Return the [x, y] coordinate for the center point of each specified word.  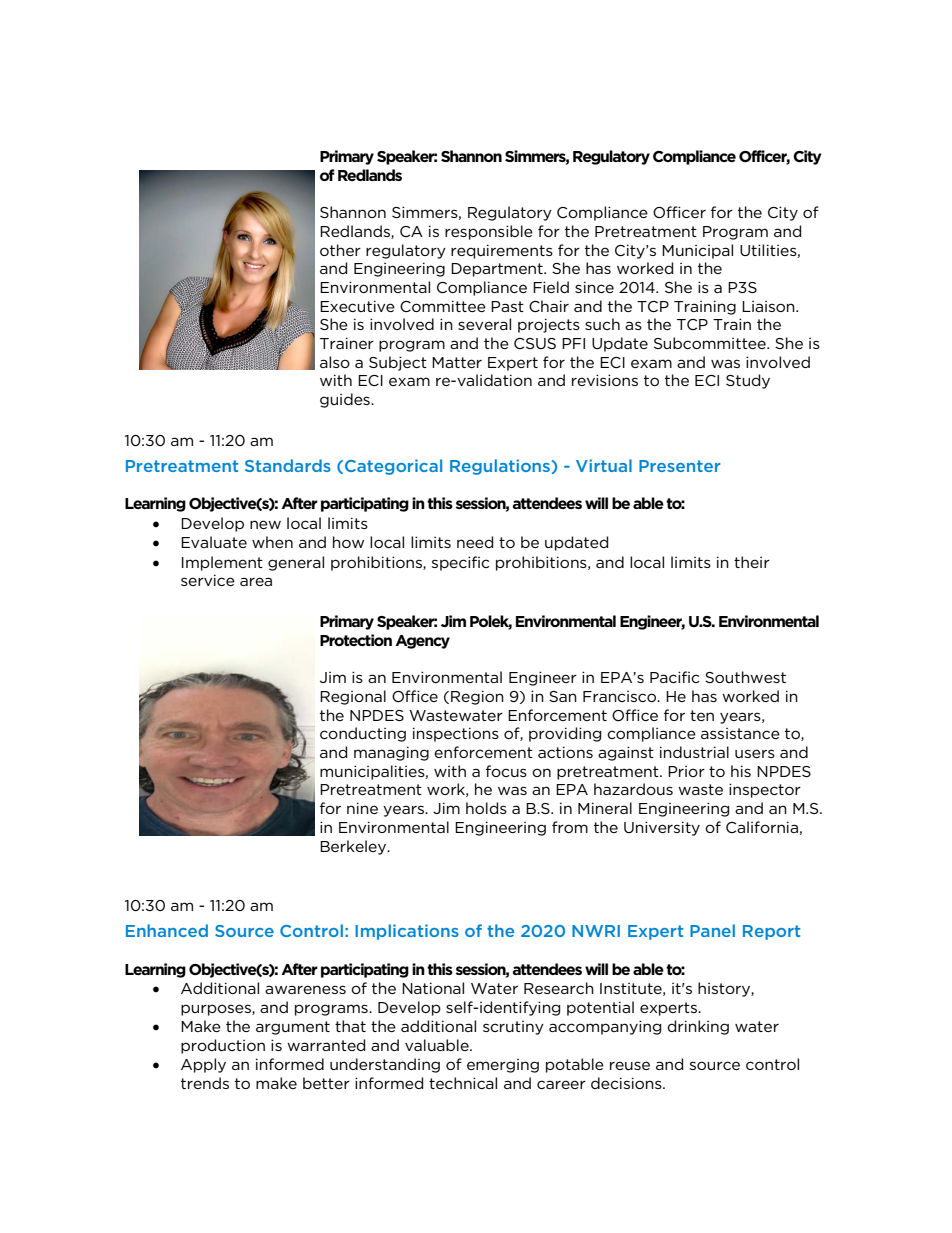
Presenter [679, 466]
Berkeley [354, 847]
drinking [698, 1027]
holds [486, 808]
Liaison [769, 306]
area [256, 581]
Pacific [674, 677]
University [662, 828]
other [340, 250]
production [223, 1046]
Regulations [500, 467]
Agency [422, 642]
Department [498, 270]
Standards [288, 465]
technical [463, 1083]
